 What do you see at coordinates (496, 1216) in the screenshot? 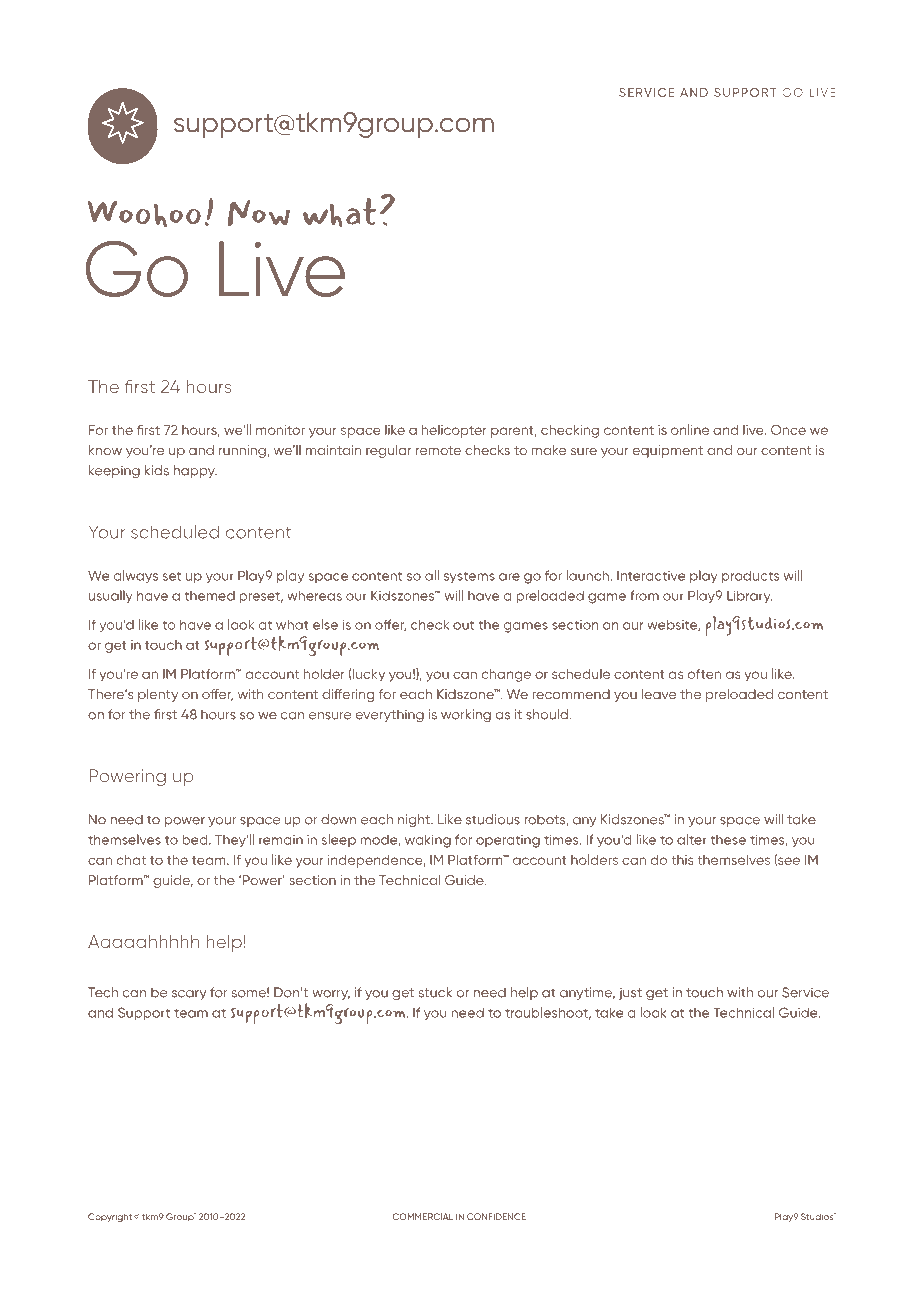
I see `CONFIDENCE` at bounding box center [496, 1216].
